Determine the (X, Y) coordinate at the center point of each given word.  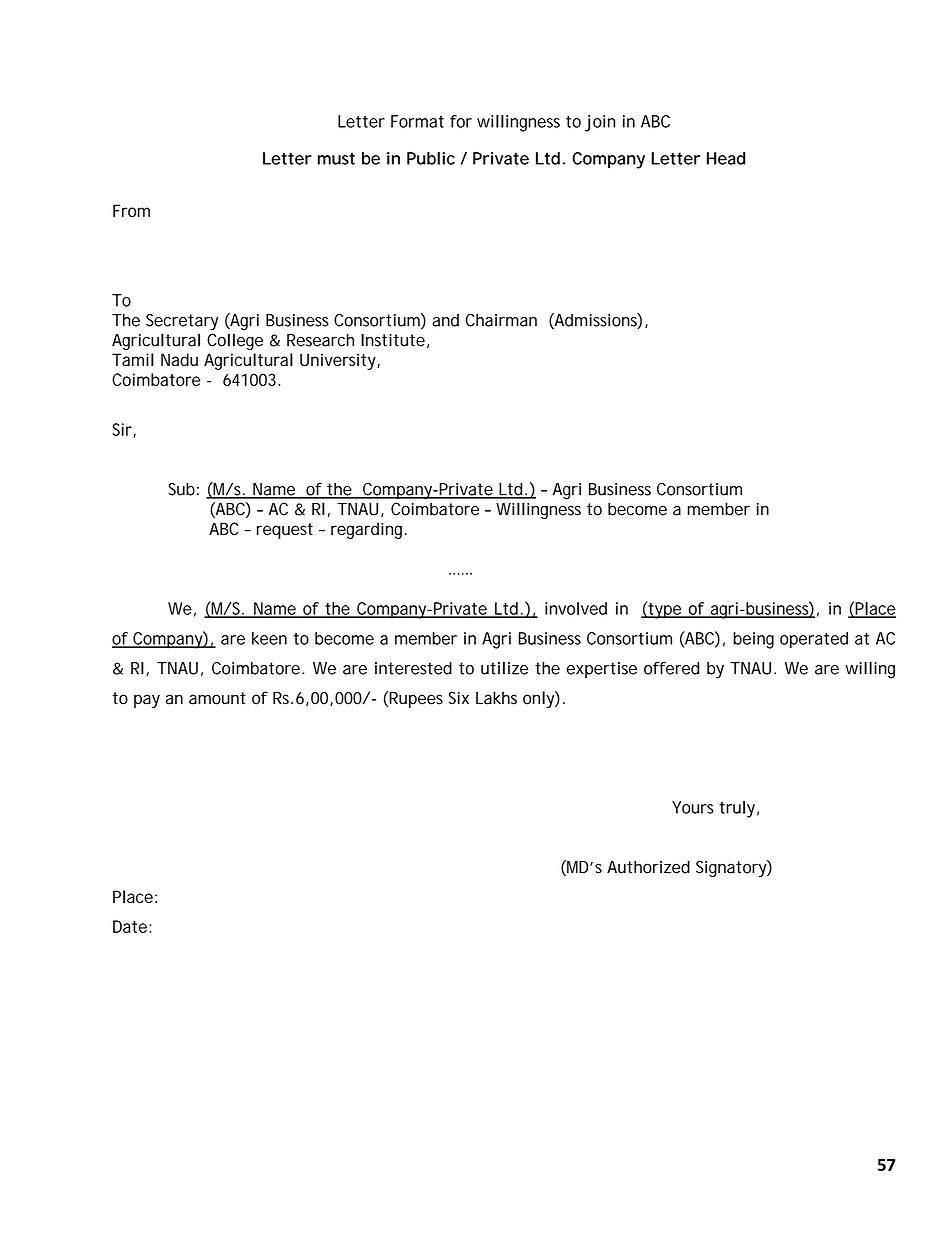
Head (726, 158)
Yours (693, 807)
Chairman (501, 320)
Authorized (648, 867)
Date (131, 926)
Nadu (179, 359)
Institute (393, 340)
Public (431, 158)
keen (269, 638)
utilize (504, 668)
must (336, 158)
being (753, 640)
